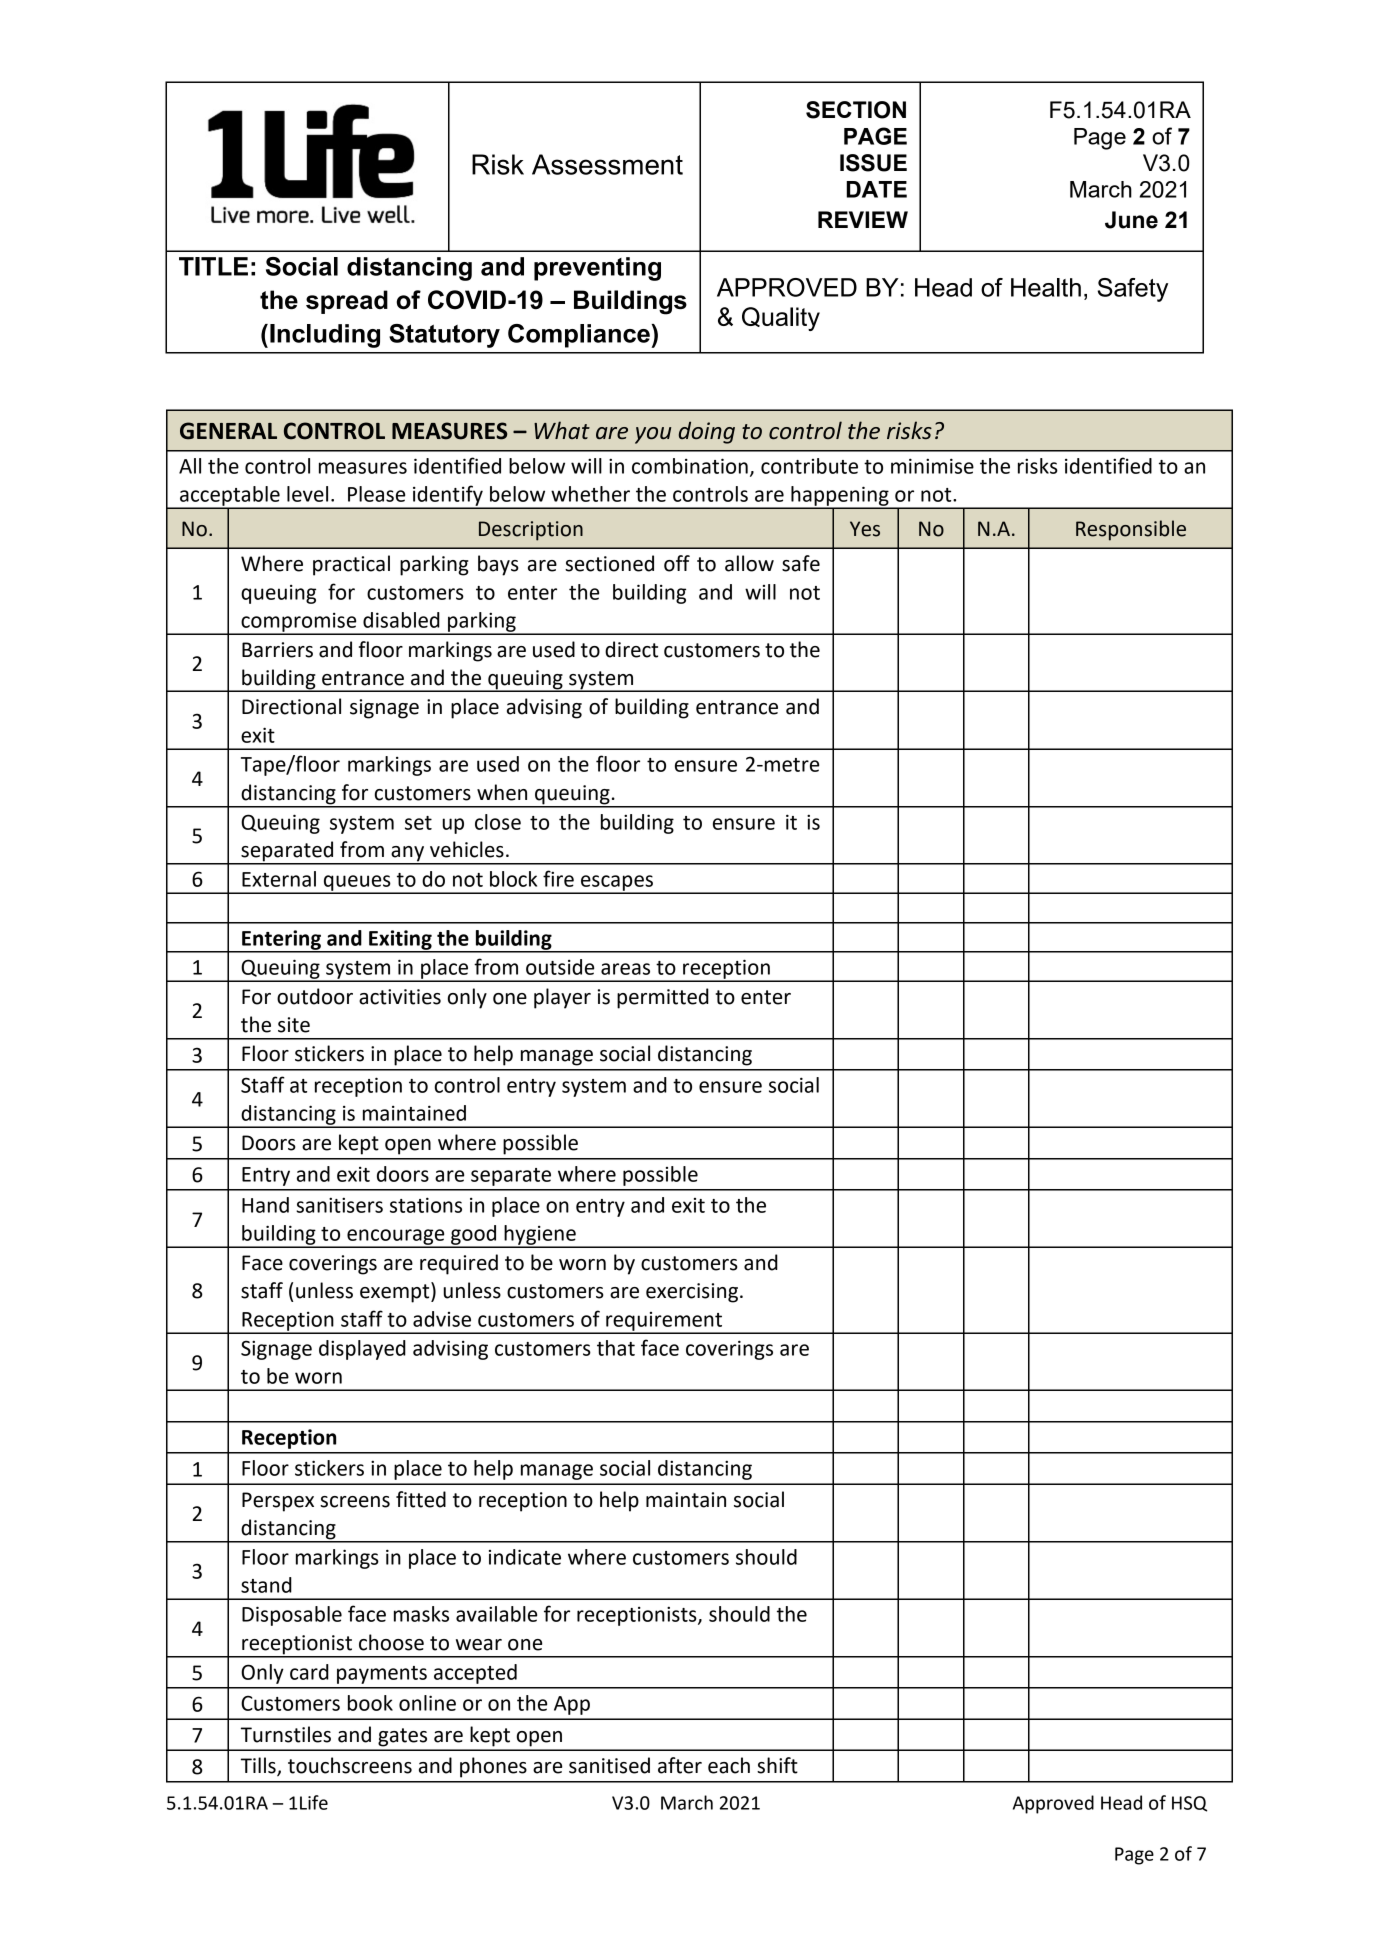 This screenshot has height=1942, width=1373. What do you see at coordinates (362, 1350) in the screenshot?
I see `displayed` at bounding box center [362, 1350].
